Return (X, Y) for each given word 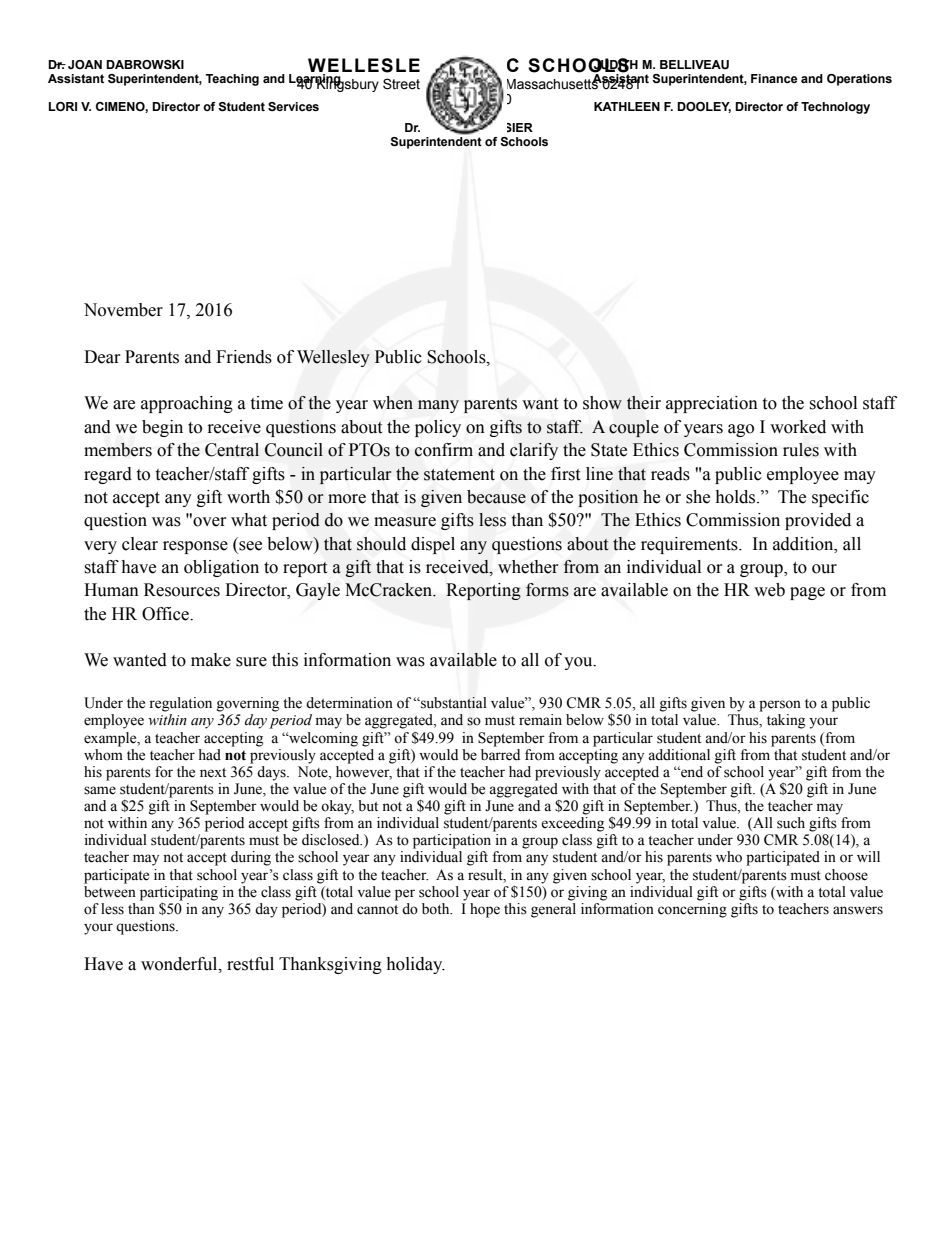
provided (818, 521)
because (496, 497)
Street (401, 84)
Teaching (232, 80)
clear (140, 544)
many (438, 406)
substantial (453, 703)
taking (786, 721)
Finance (774, 78)
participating (179, 894)
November (123, 310)
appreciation (712, 404)
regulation (180, 704)
